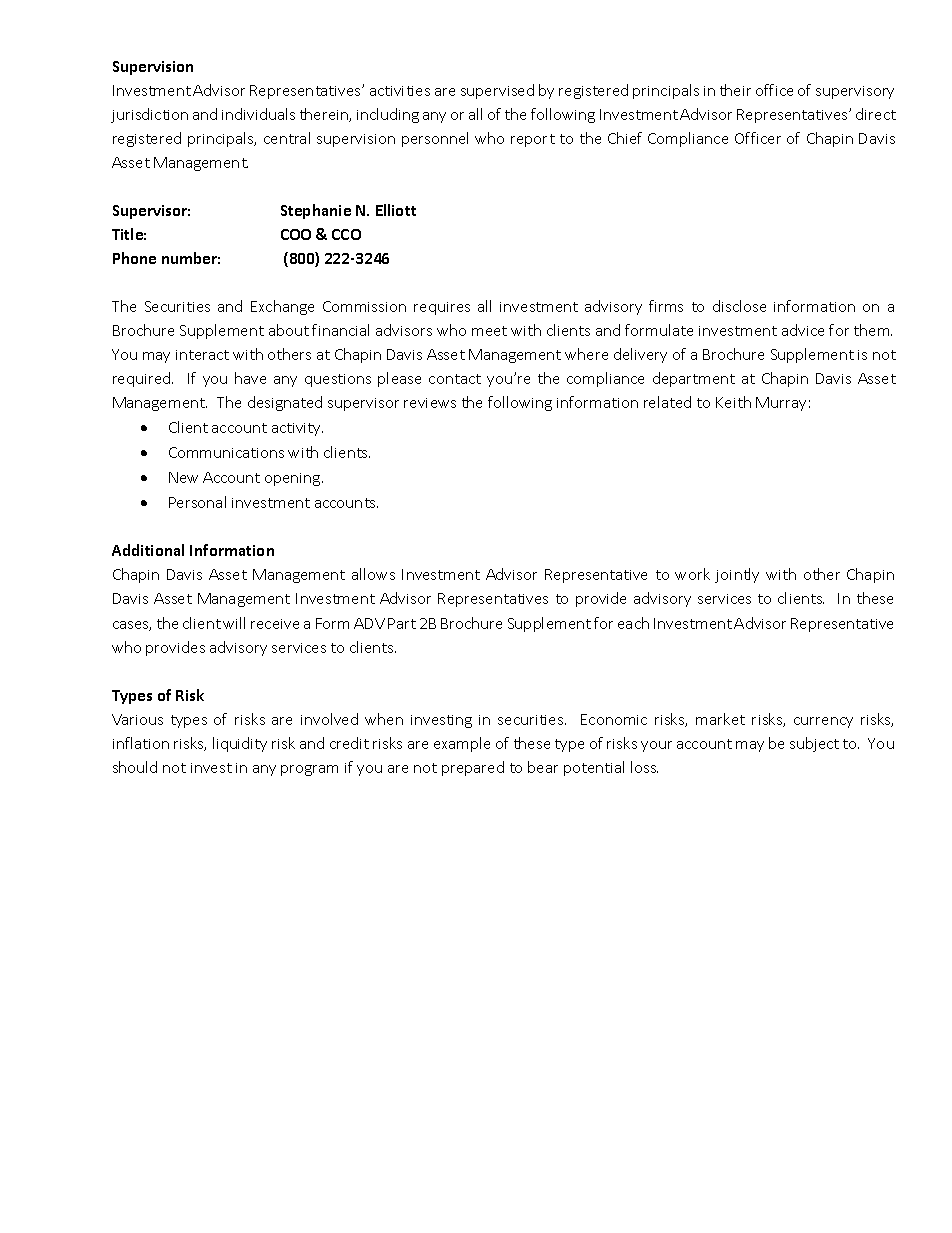  What do you see at coordinates (497, 91) in the screenshot?
I see `supervised` at bounding box center [497, 91].
